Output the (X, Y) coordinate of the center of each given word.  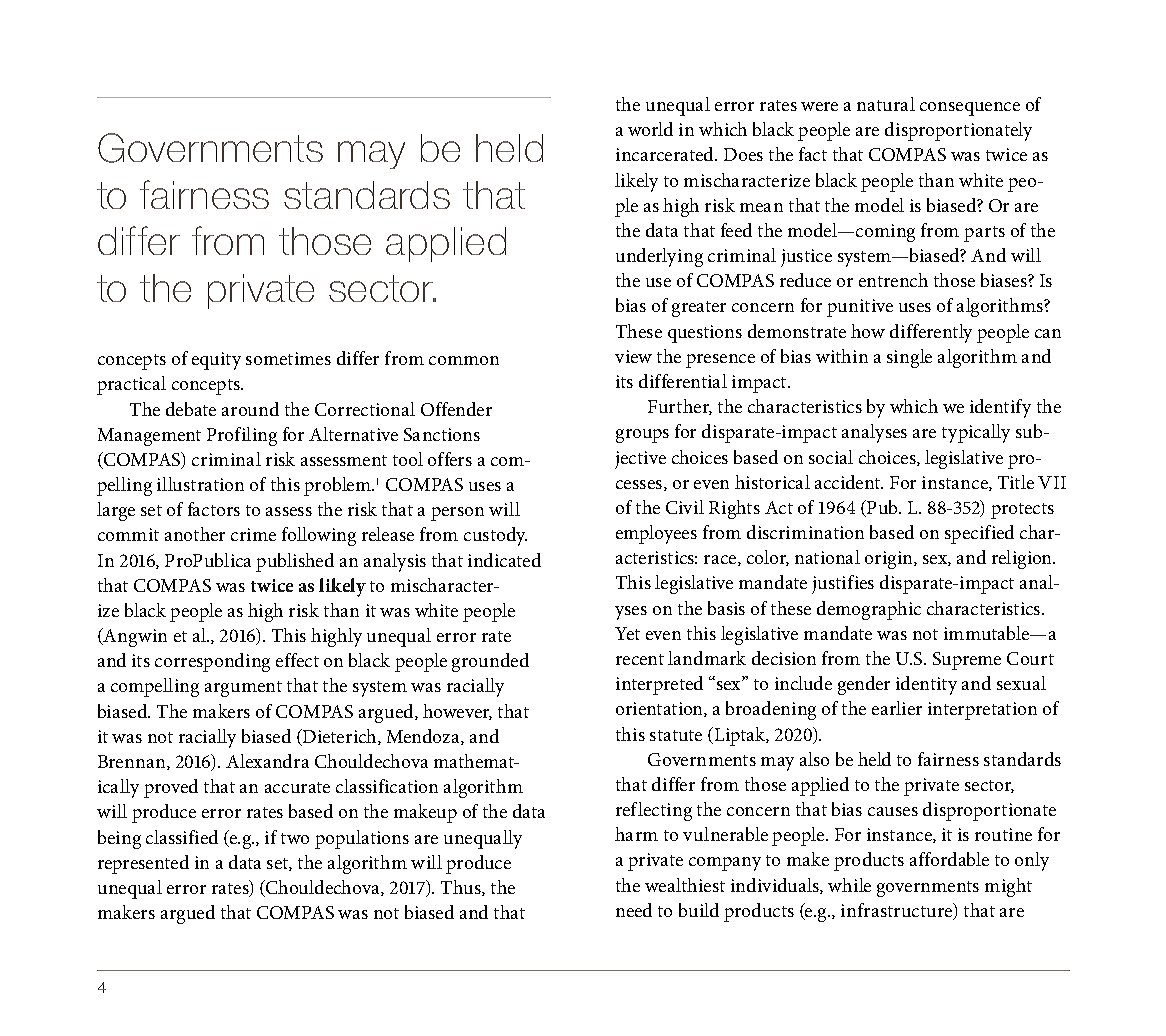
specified (979, 534)
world (650, 129)
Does (743, 154)
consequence (970, 109)
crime (253, 534)
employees (656, 534)
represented (143, 864)
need (634, 910)
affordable (949, 859)
